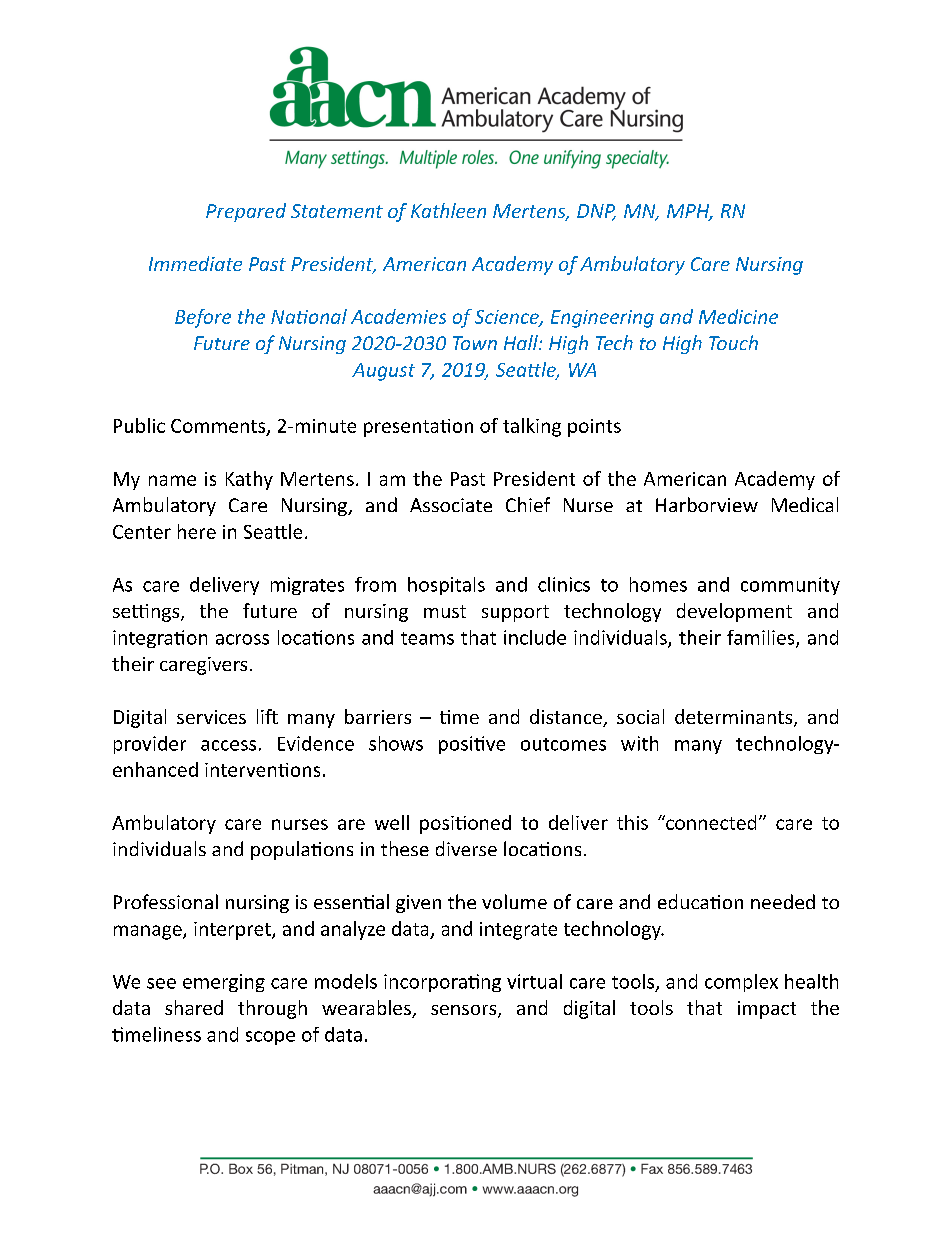 The image size is (952, 1233). Describe the element at coordinates (246, 212) in the page. I see `Prepared` at that location.
